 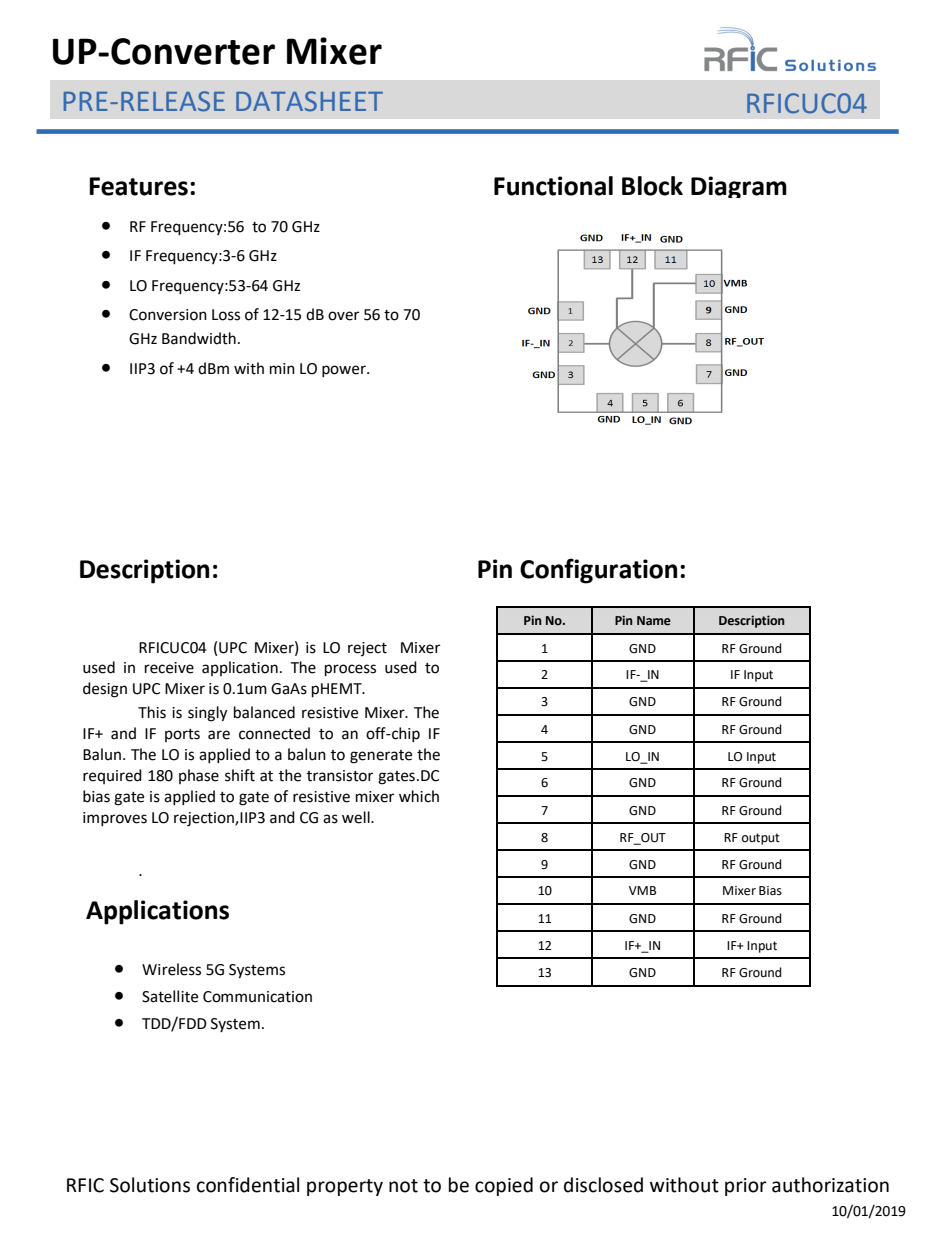 I want to click on Configuration, so click(x=598, y=571).
